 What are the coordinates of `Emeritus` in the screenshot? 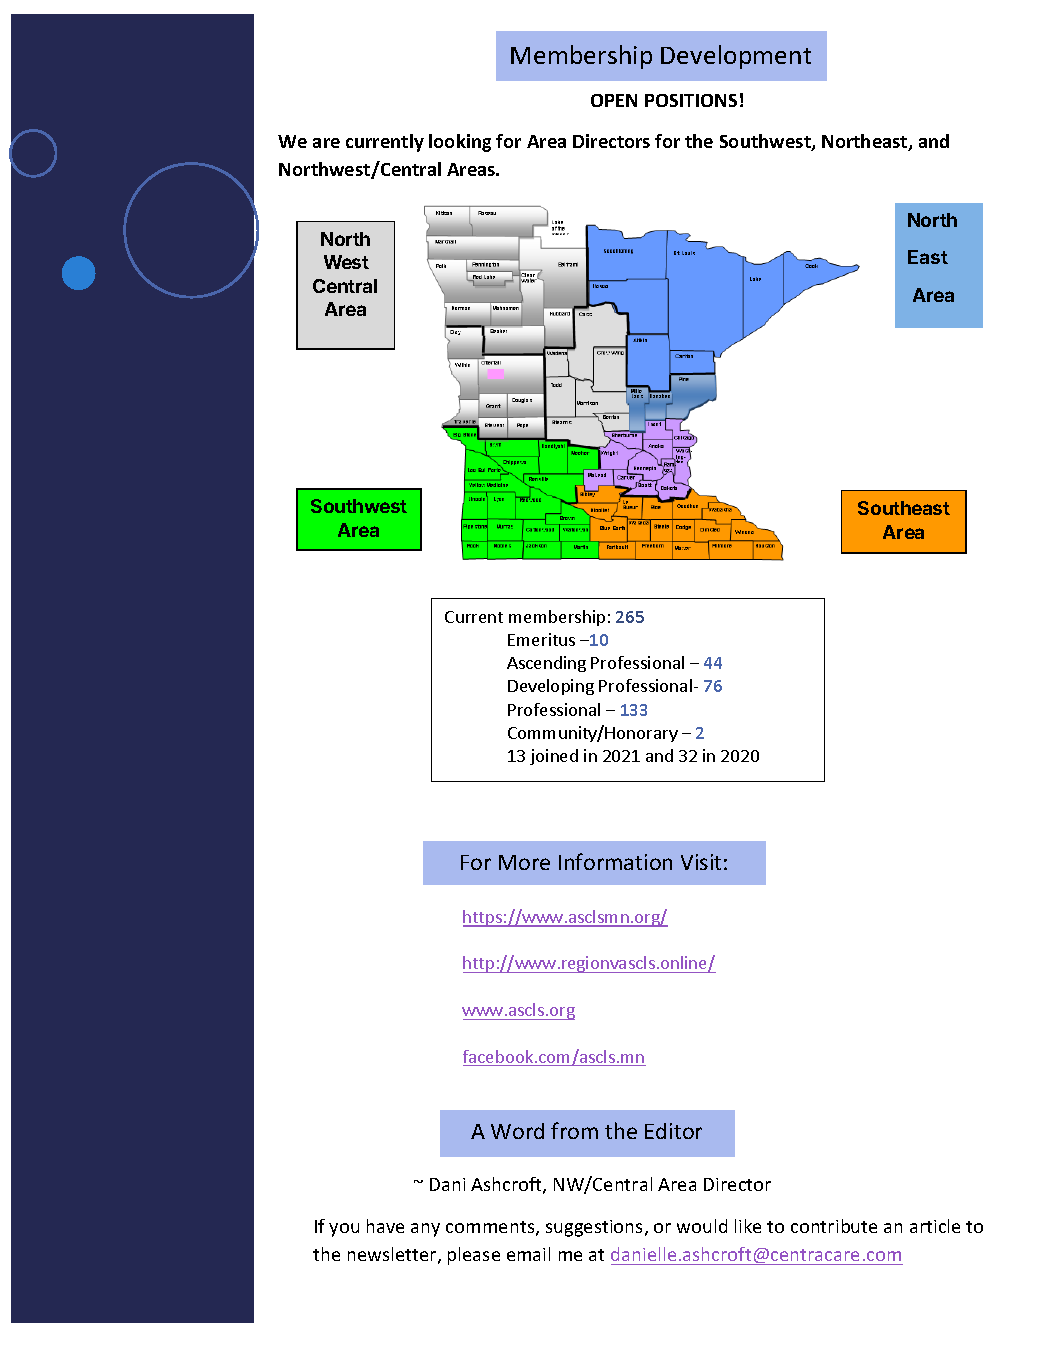 It's located at (541, 639).
